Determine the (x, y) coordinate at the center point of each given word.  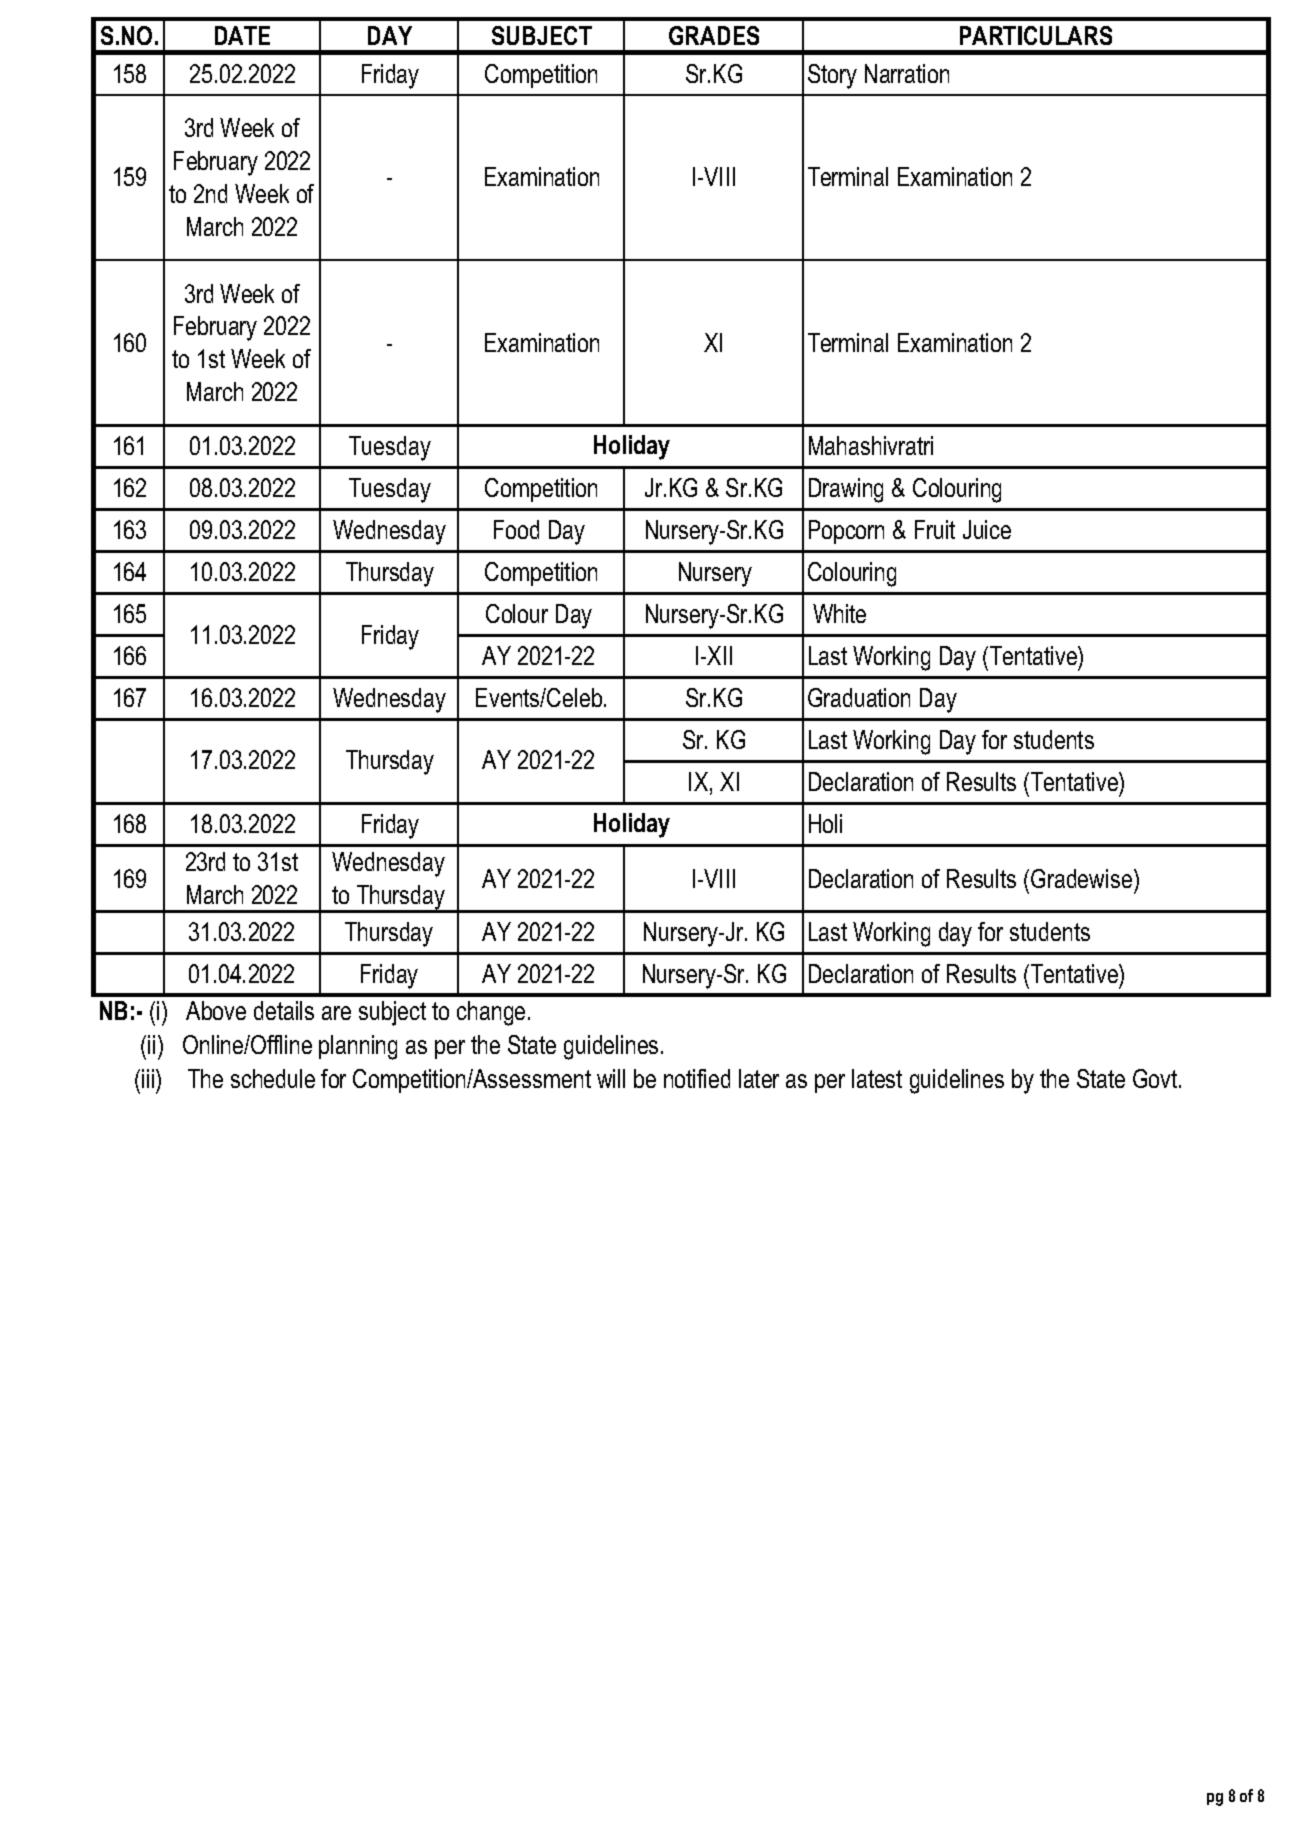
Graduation (859, 697)
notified (697, 1078)
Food (516, 529)
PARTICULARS (1036, 35)
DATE (242, 35)
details (284, 1010)
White (839, 613)
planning (358, 1047)
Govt (1156, 1078)
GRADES (714, 35)
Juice (987, 529)
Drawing (846, 490)
